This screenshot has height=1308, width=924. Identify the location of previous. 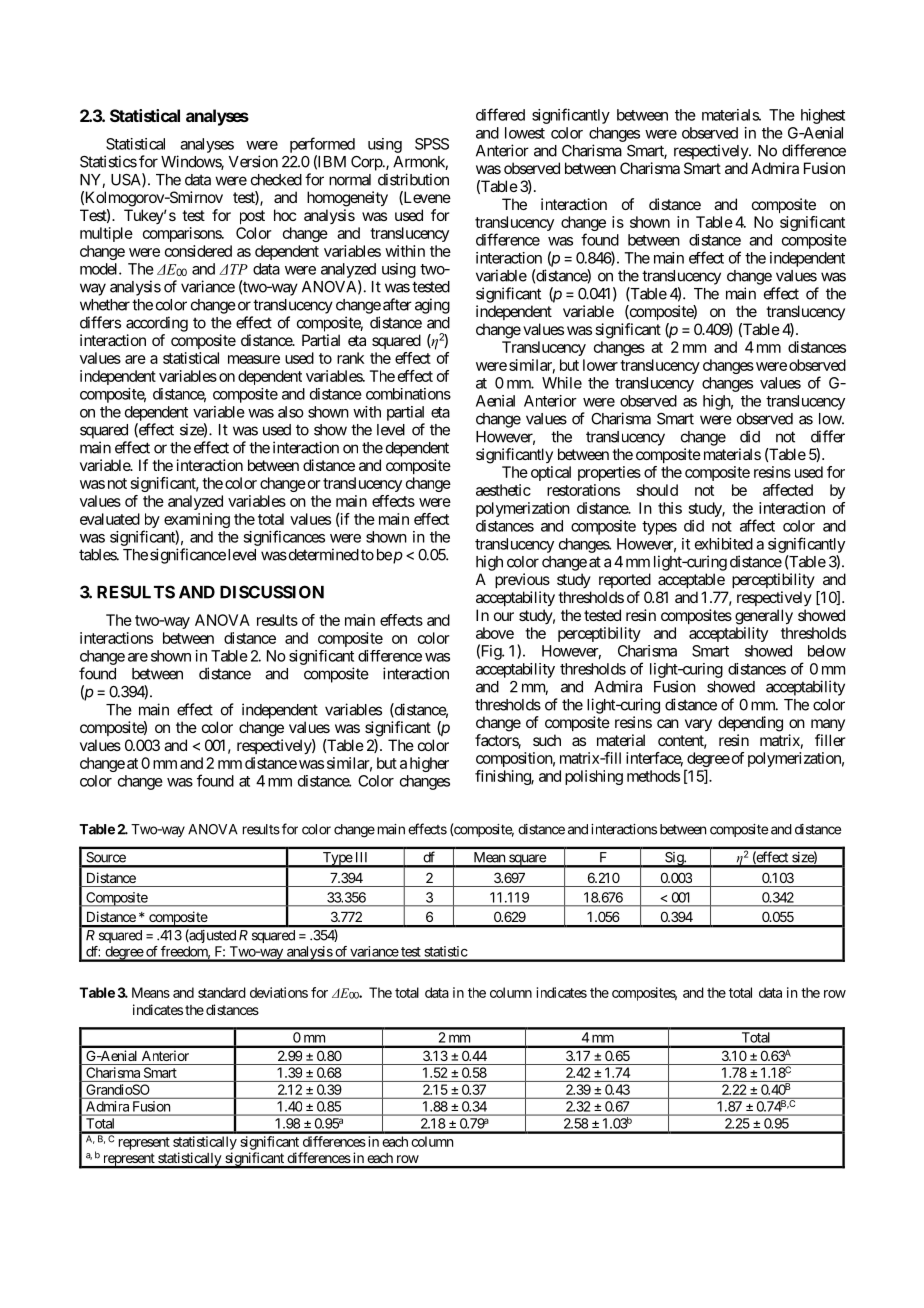
(522, 580).
